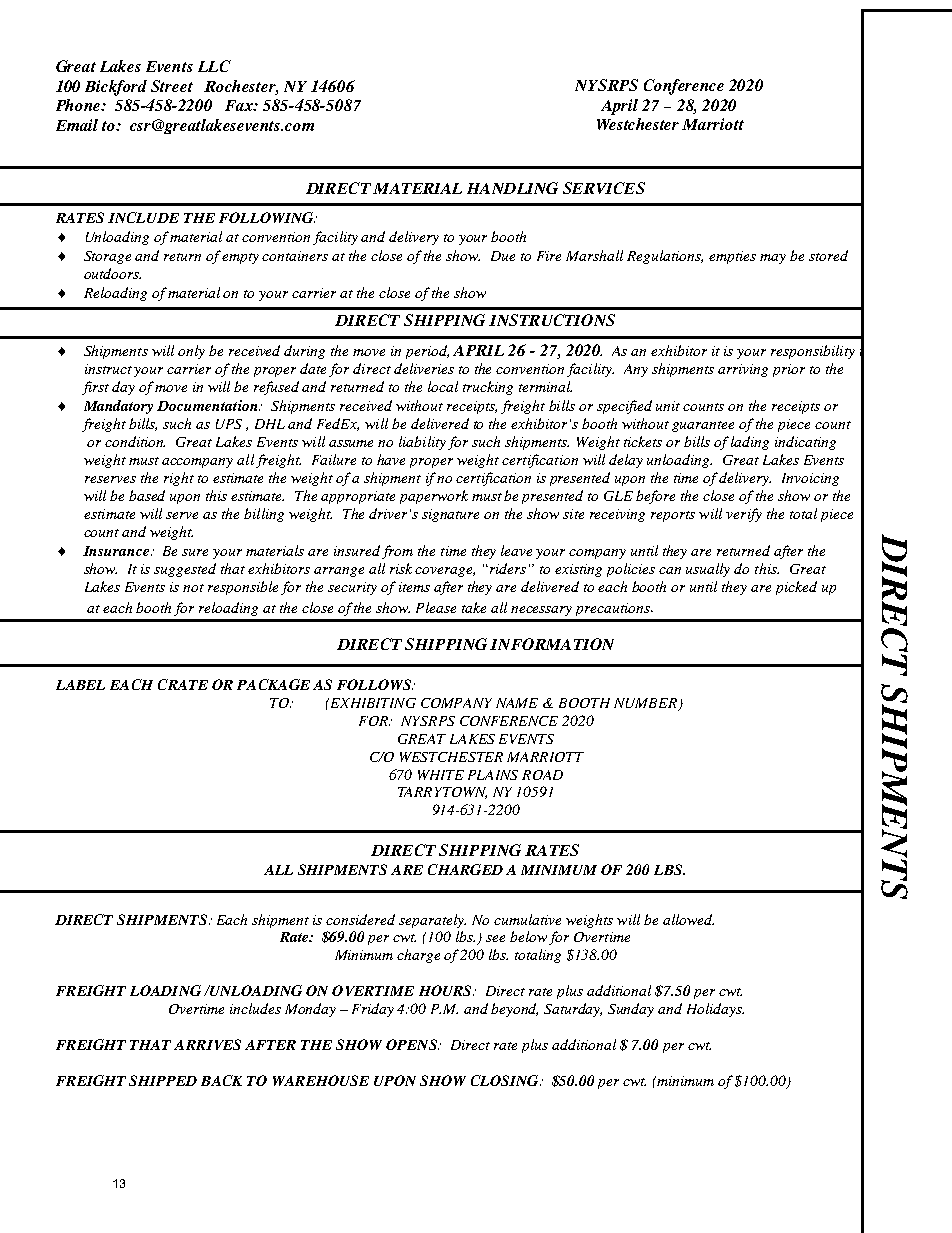 This screenshot has width=952, height=1233. Describe the element at coordinates (512, 188) in the screenshot. I see `HANDLING` at that location.
